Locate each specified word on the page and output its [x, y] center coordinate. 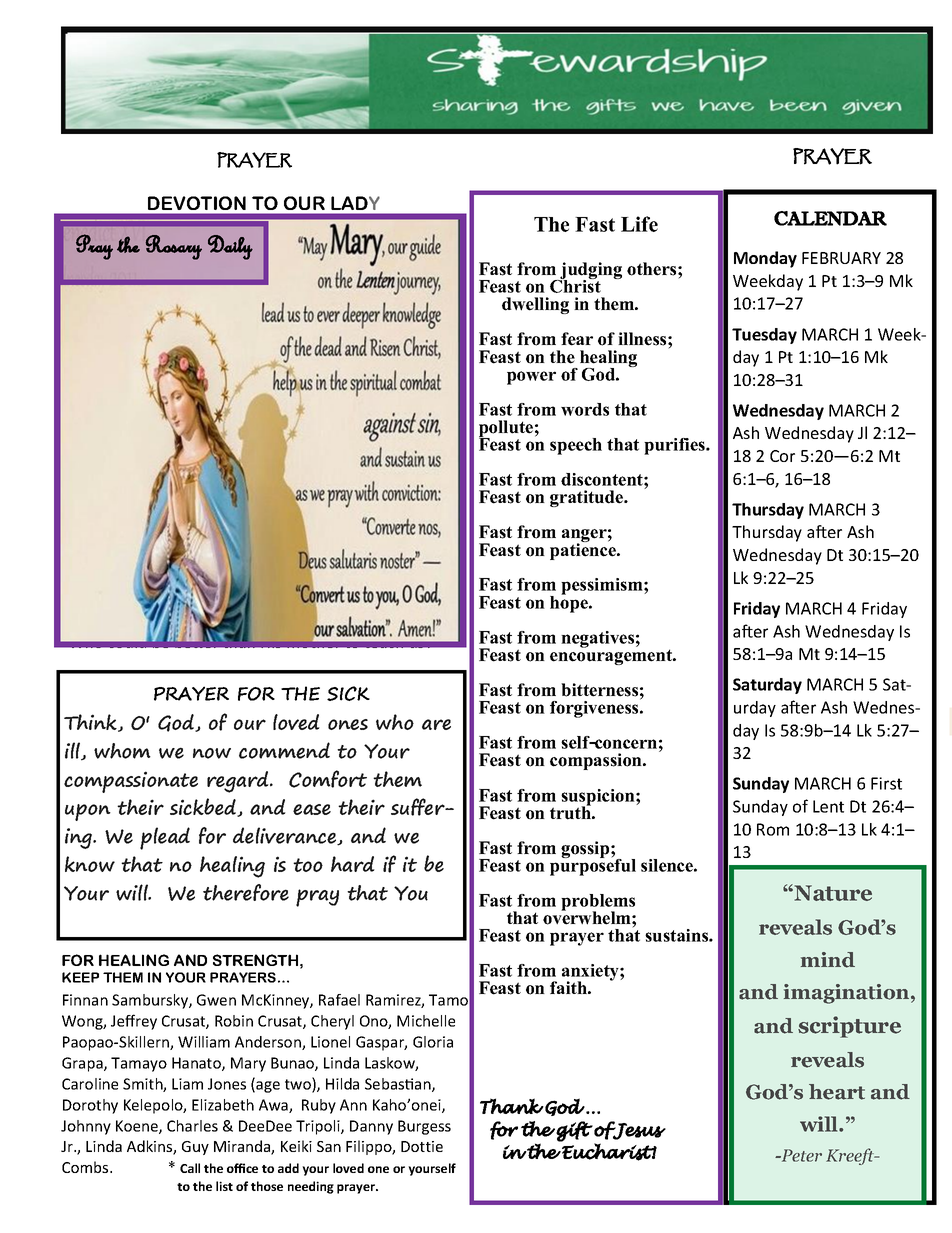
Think [91, 723]
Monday [765, 259]
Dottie [422, 1146]
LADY [355, 203]
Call [190, 1168]
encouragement [612, 656]
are [436, 724]
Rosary [174, 247]
